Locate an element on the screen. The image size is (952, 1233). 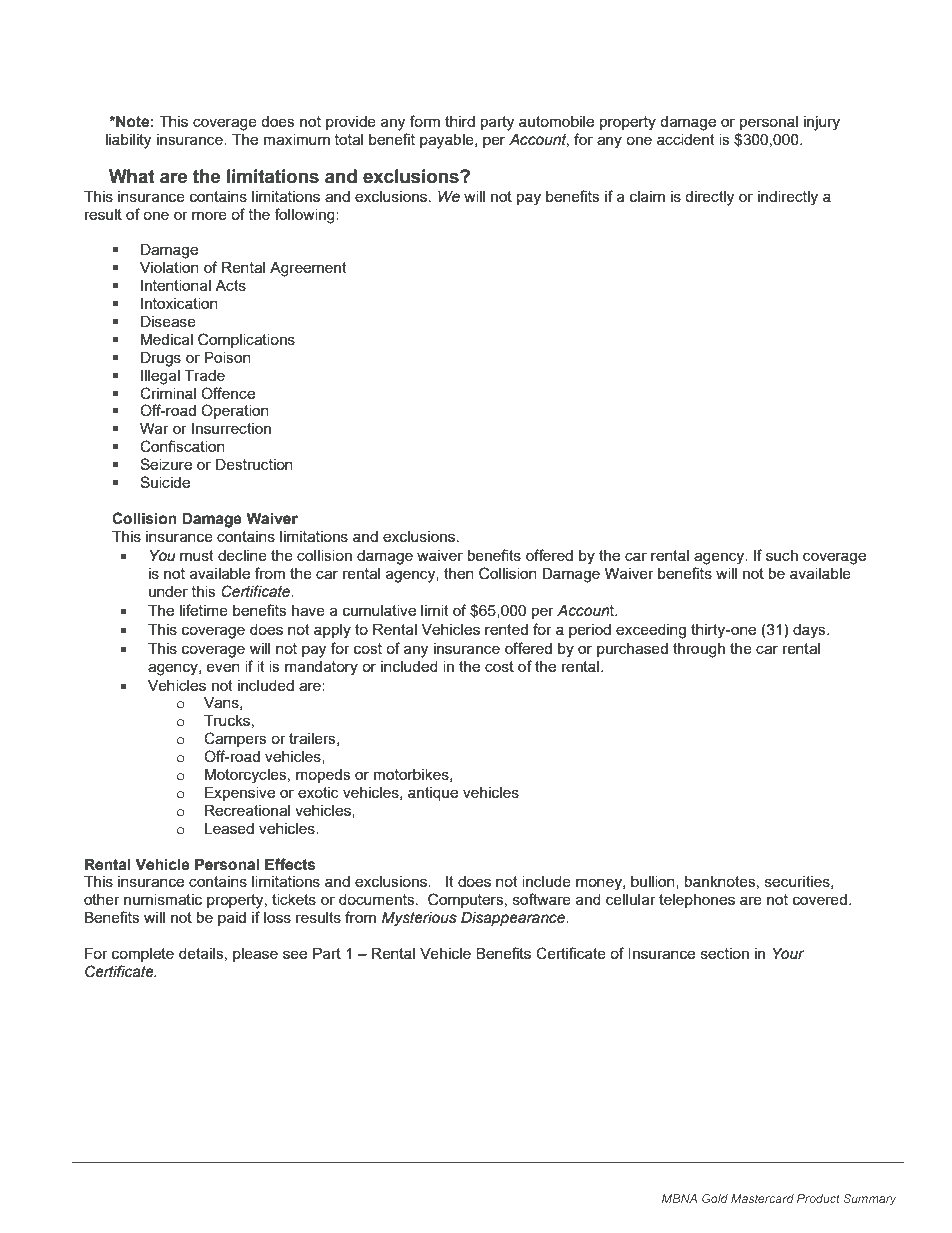
antique is located at coordinates (433, 794).
